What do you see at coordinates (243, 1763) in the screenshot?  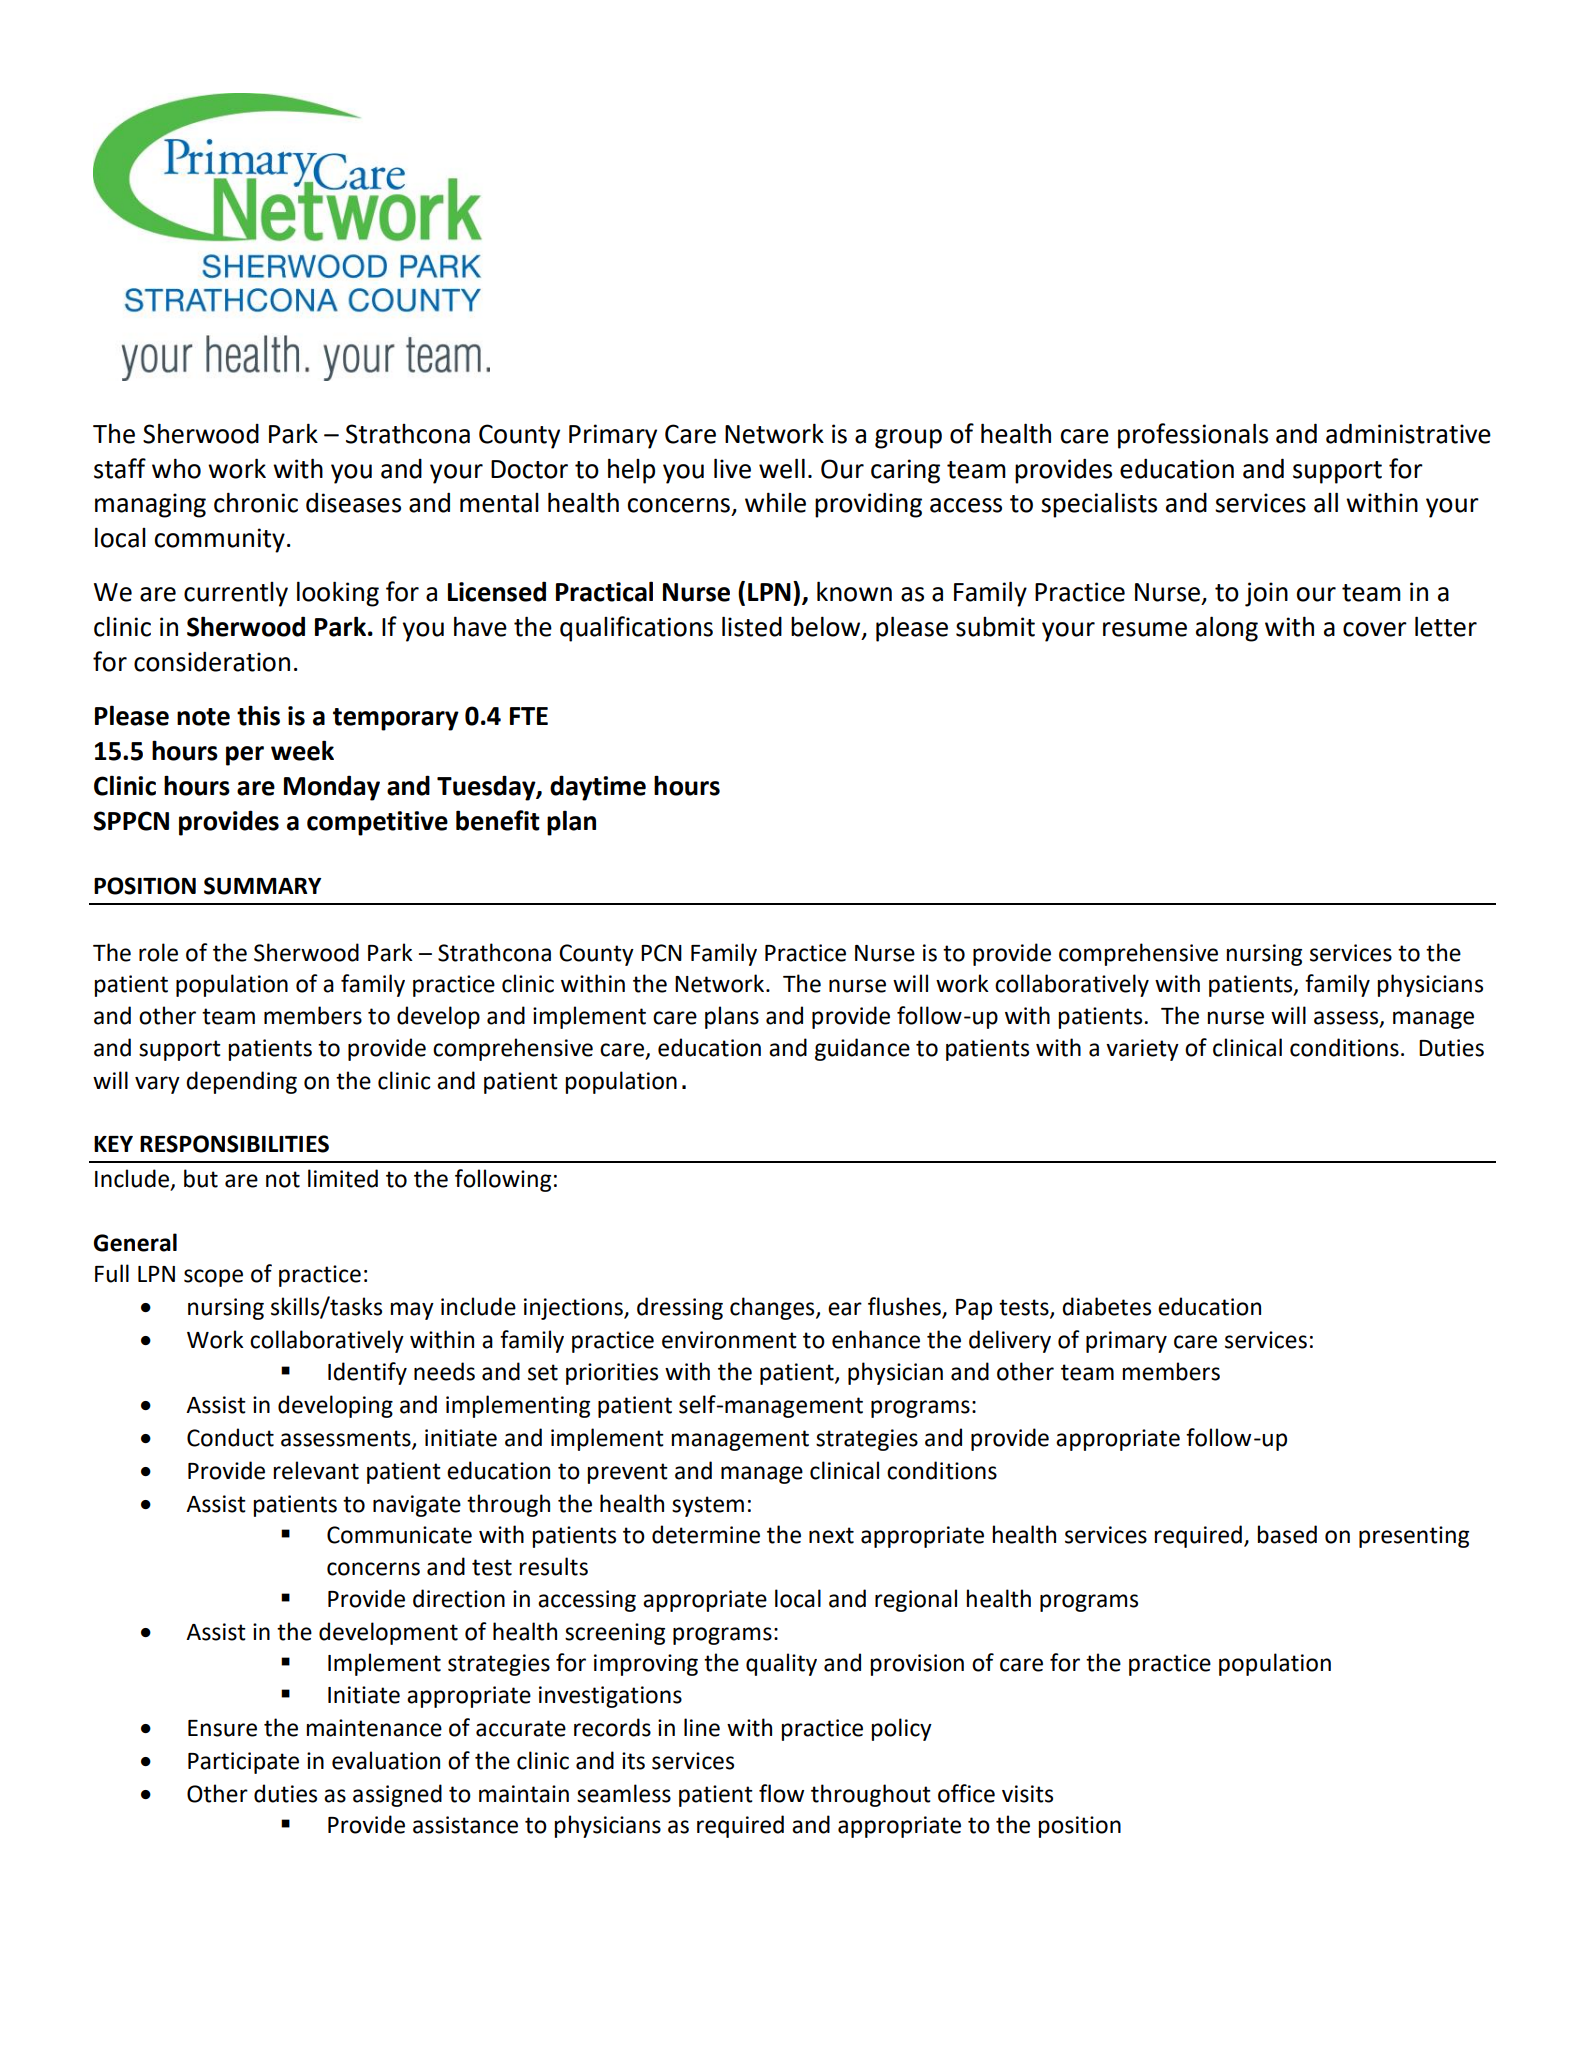 I see `Participate` at bounding box center [243, 1763].
